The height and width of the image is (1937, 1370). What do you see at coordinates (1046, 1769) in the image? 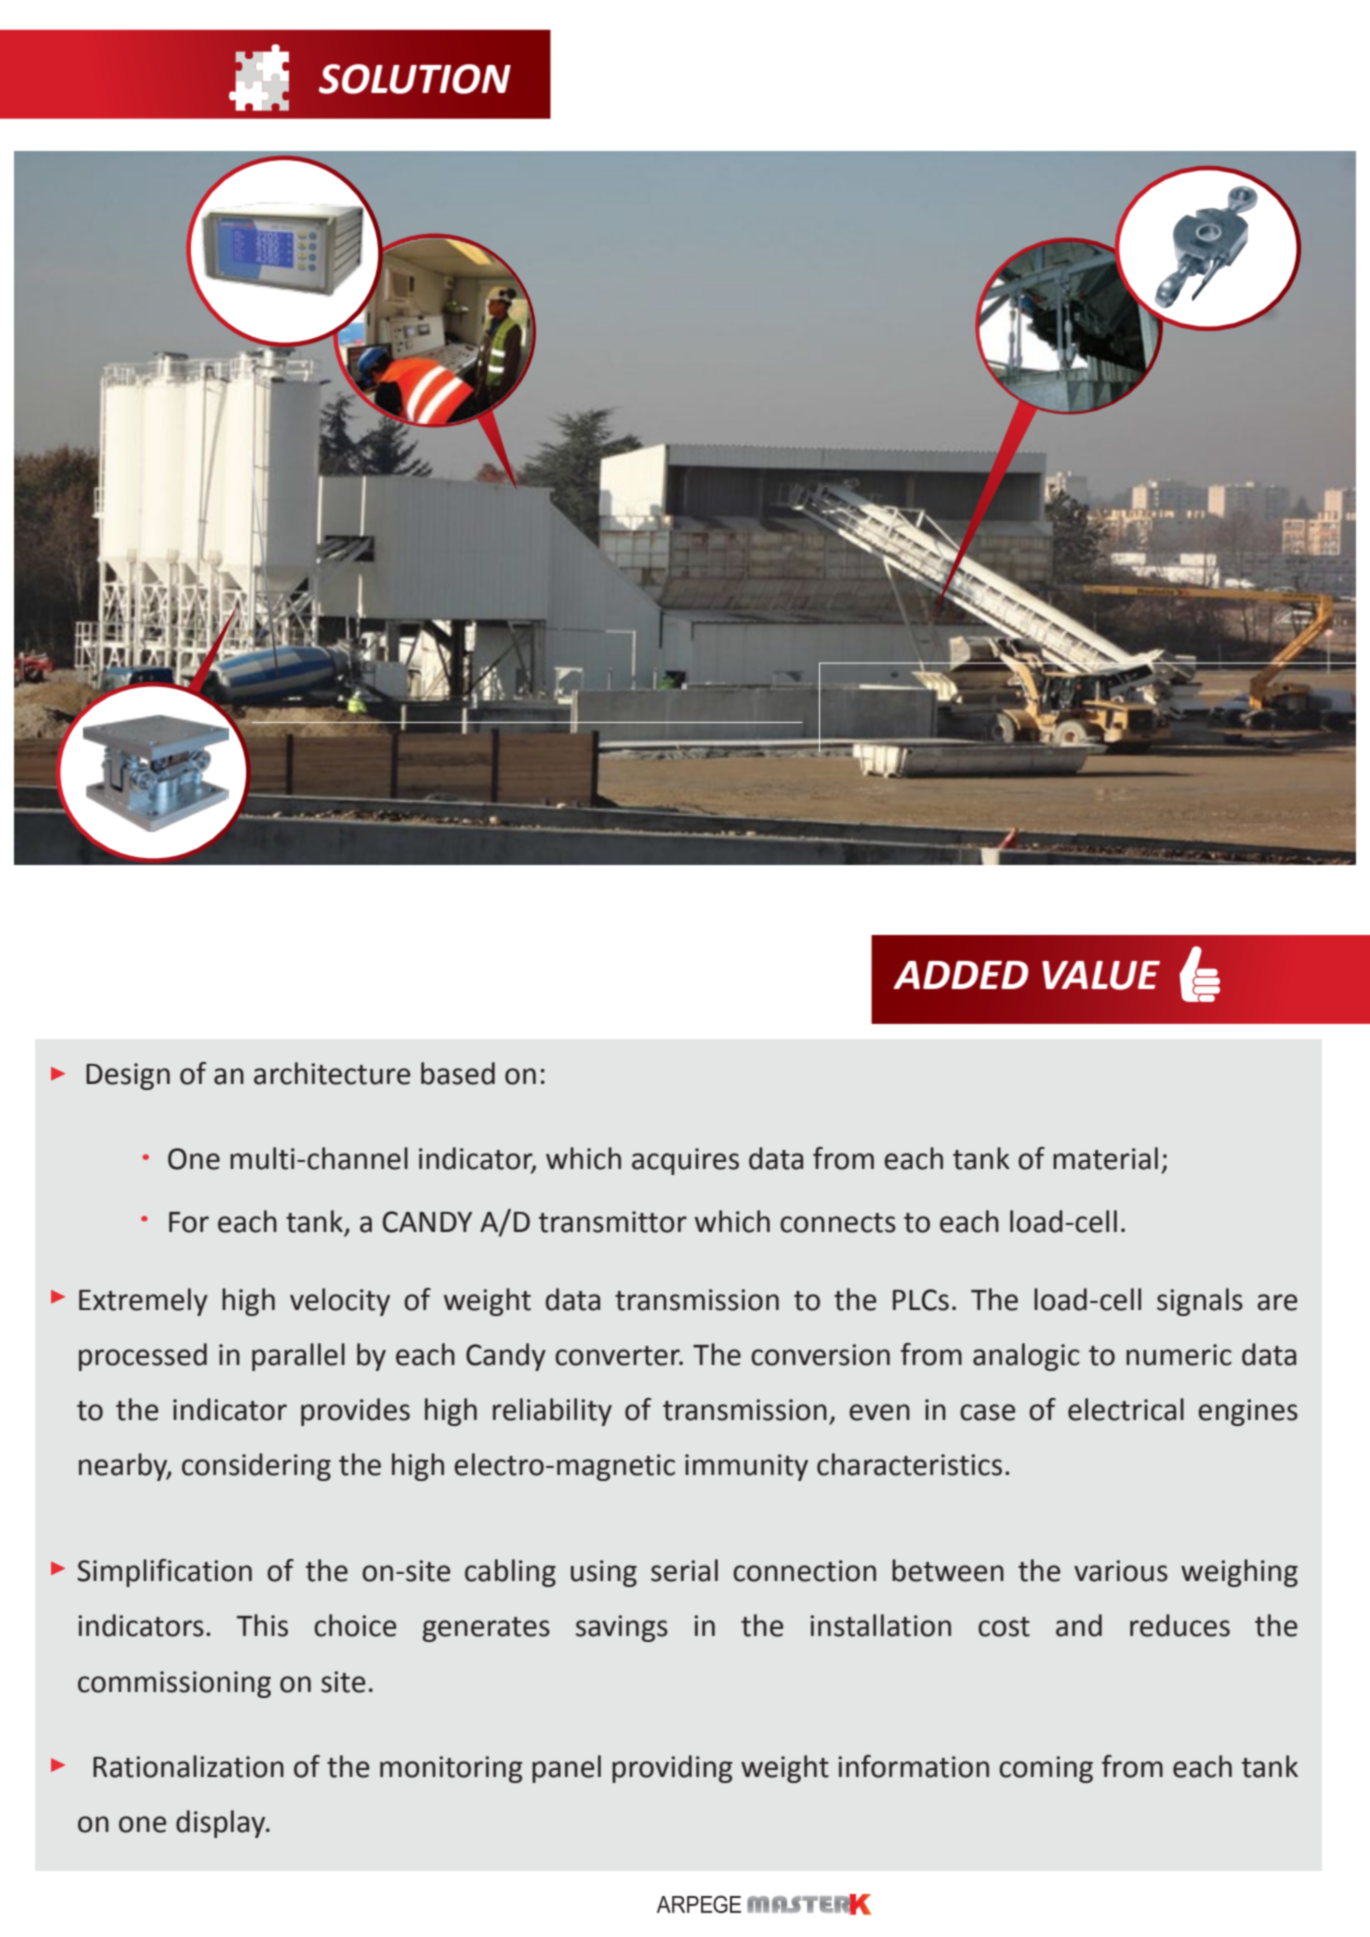
I see `coming` at bounding box center [1046, 1769].
